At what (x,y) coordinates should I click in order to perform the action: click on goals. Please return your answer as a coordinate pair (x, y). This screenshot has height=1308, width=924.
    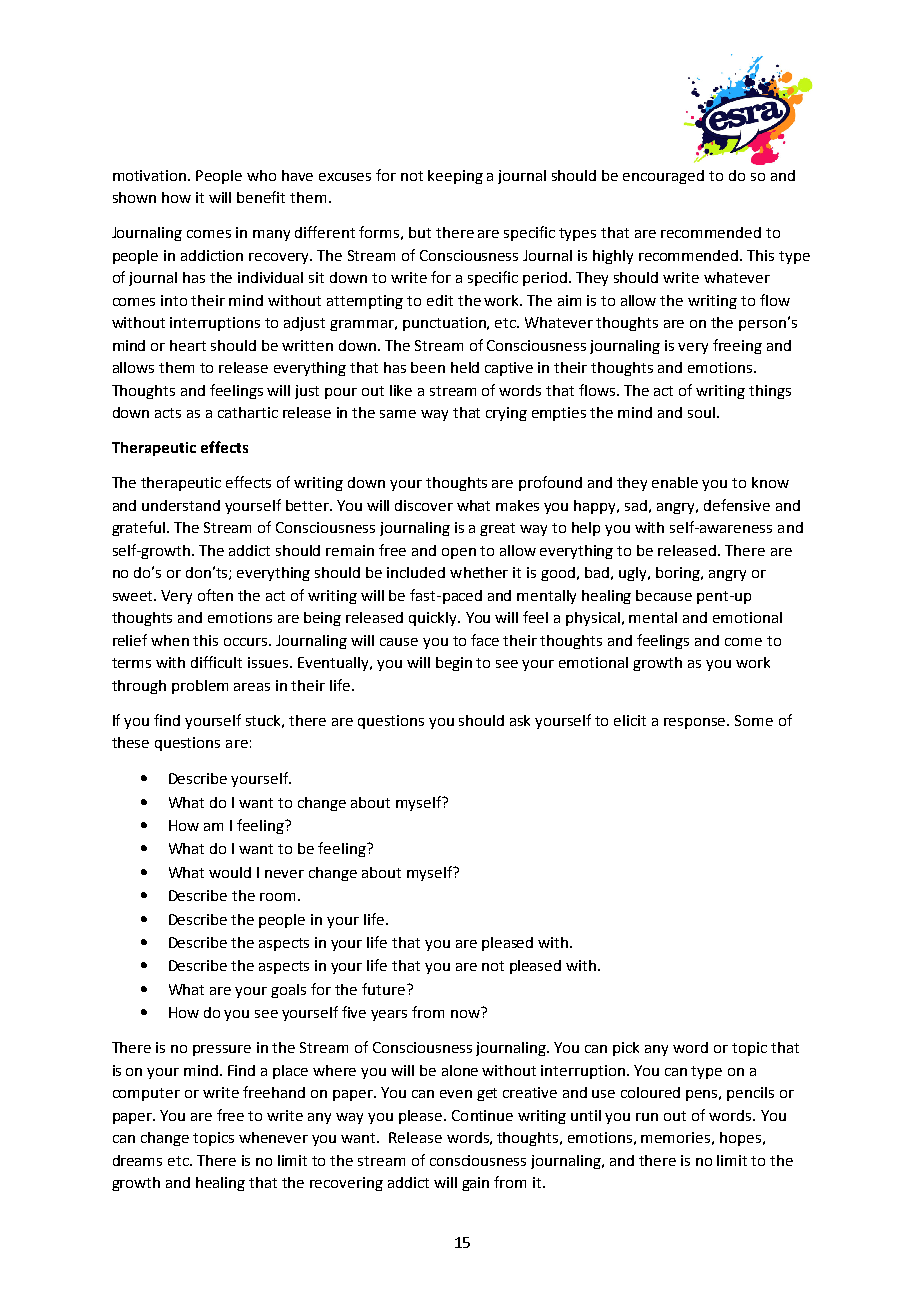
    Looking at the image, I should click on (288, 991).
